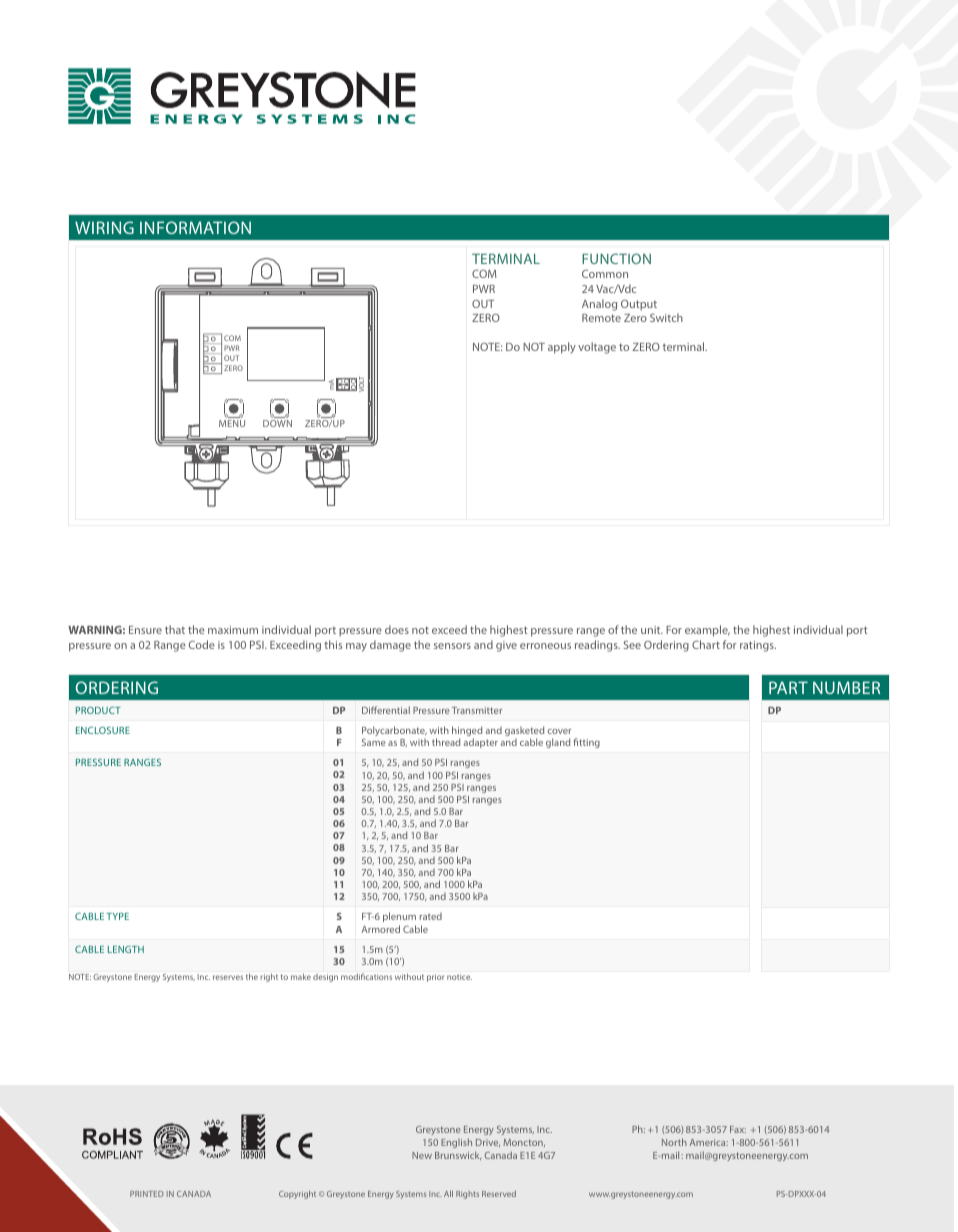 The image size is (958, 1232). Describe the element at coordinates (605, 273) in the screenshot. I see `Common` at that location.
